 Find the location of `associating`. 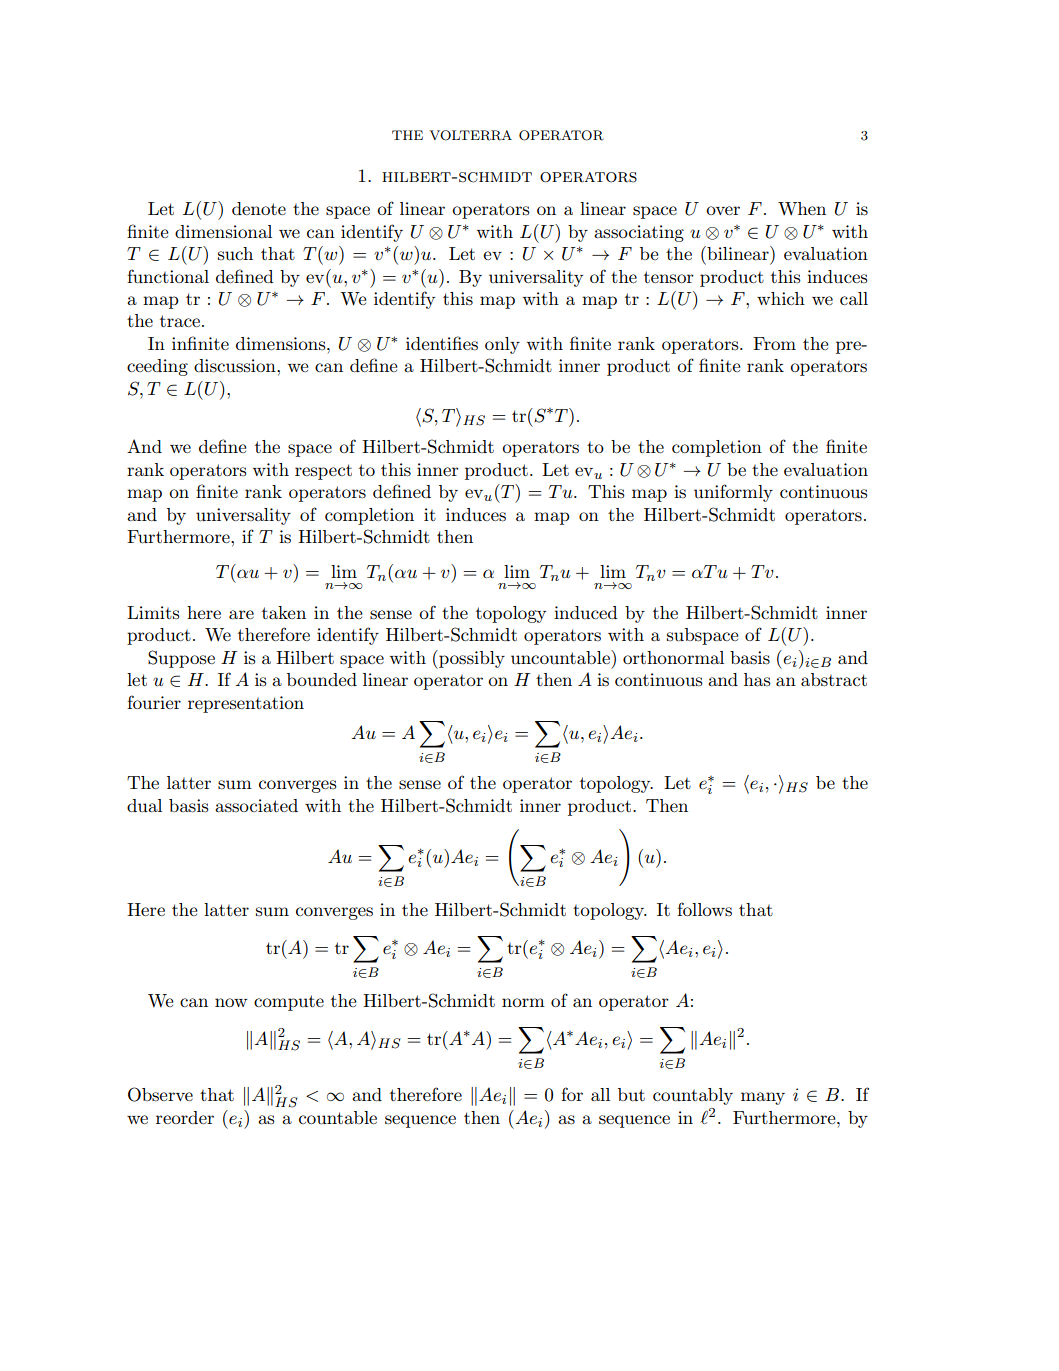

associating is located at coordinates (639, 233).
